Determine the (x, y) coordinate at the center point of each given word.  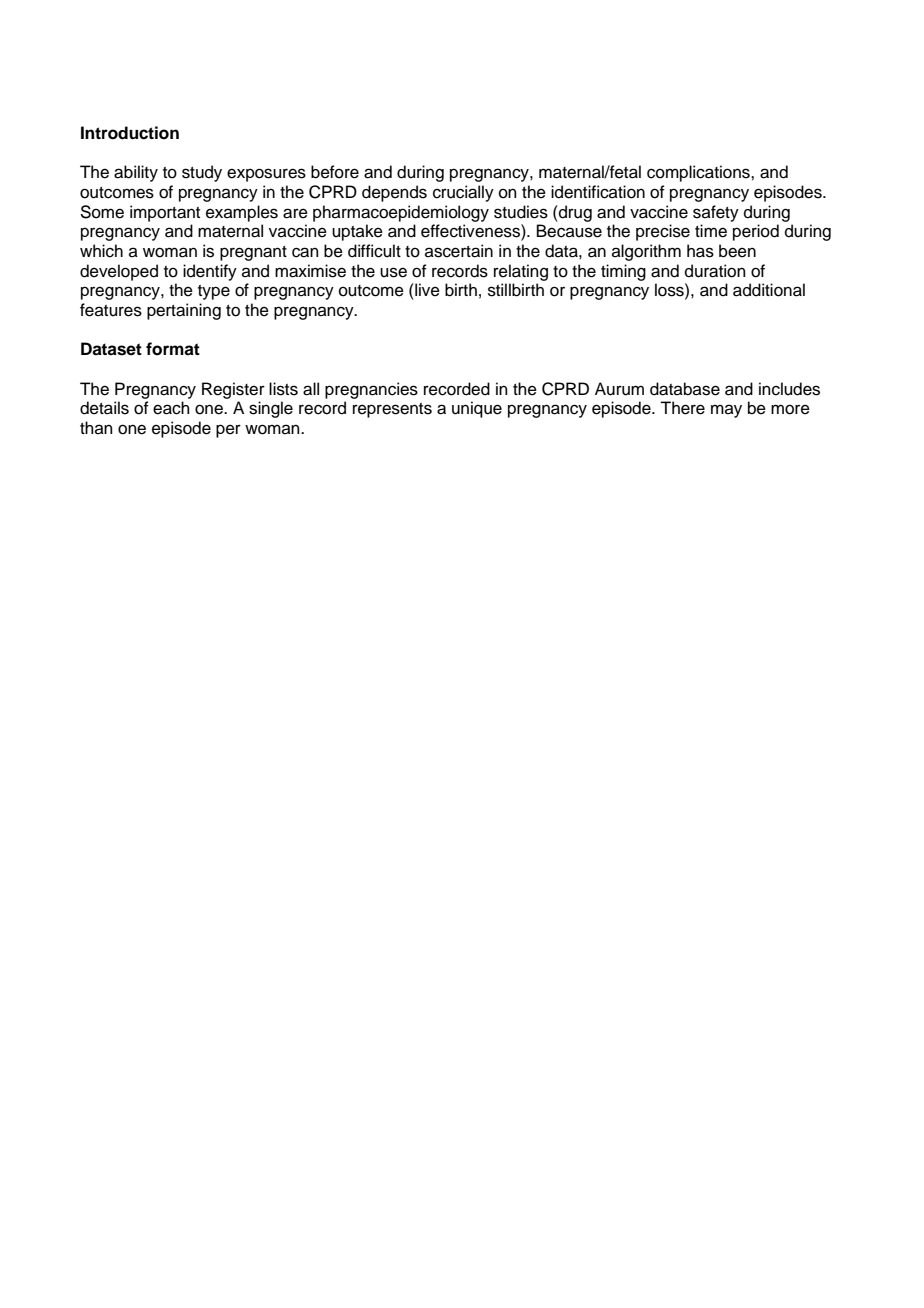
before (335, 172)
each (171, 408)
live (426, 290)
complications (699, 173)
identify (210, 272)
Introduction (130, 133)
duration (715, 271)
